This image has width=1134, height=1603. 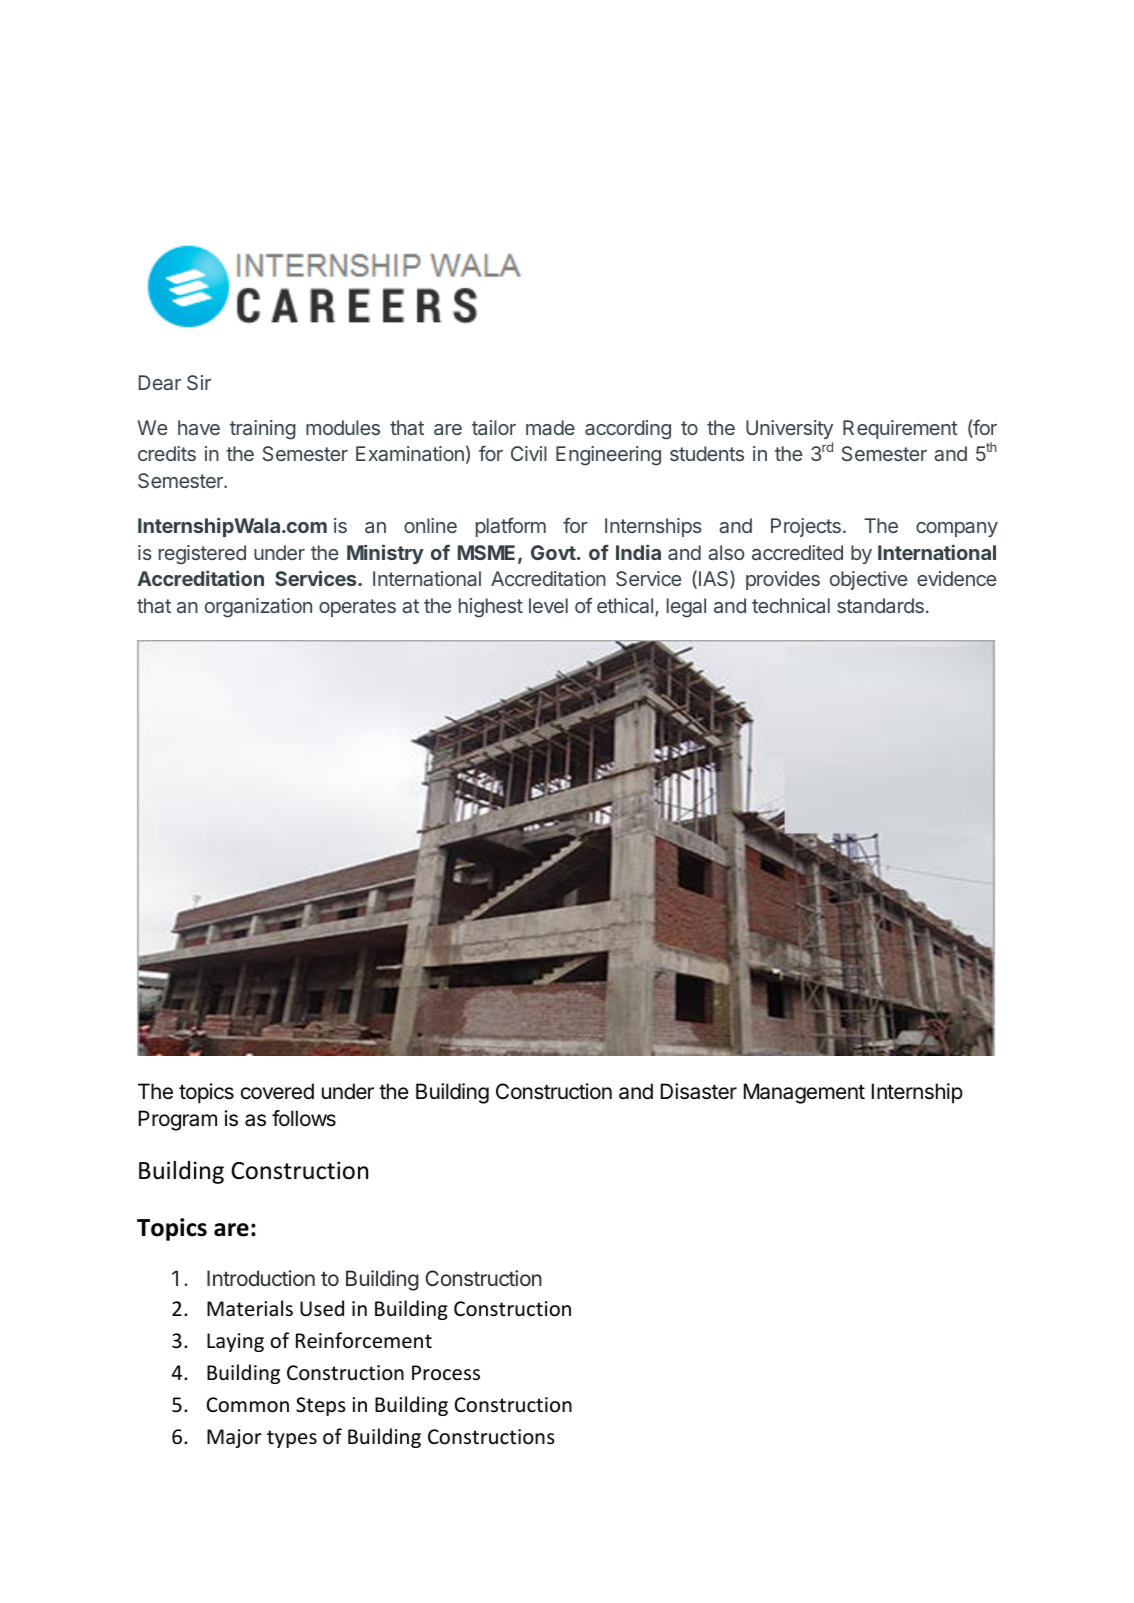 I want to click on covered, so click(x=277, y=1091).
